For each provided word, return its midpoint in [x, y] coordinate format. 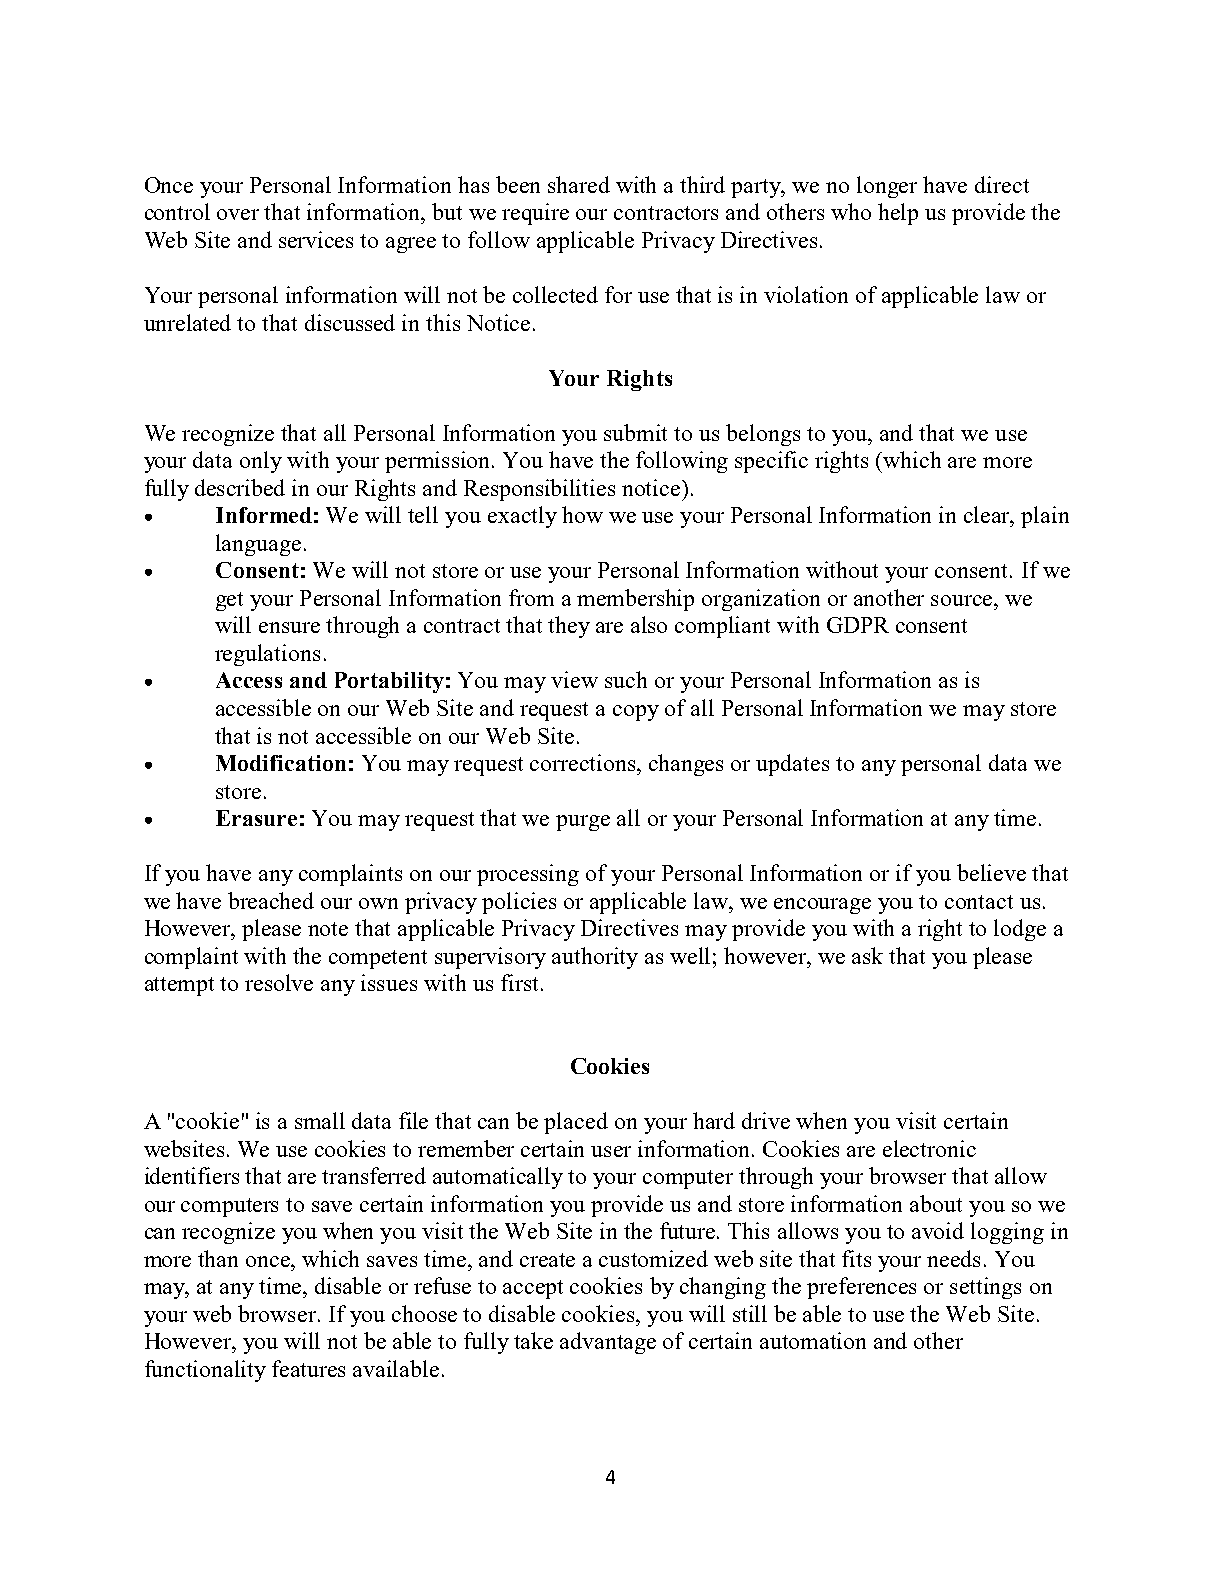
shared [579, 184]
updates [792, 765]
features [308, 1368]
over [238, 214]
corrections [584, 762]
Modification [281, 763]
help [898, 214]
